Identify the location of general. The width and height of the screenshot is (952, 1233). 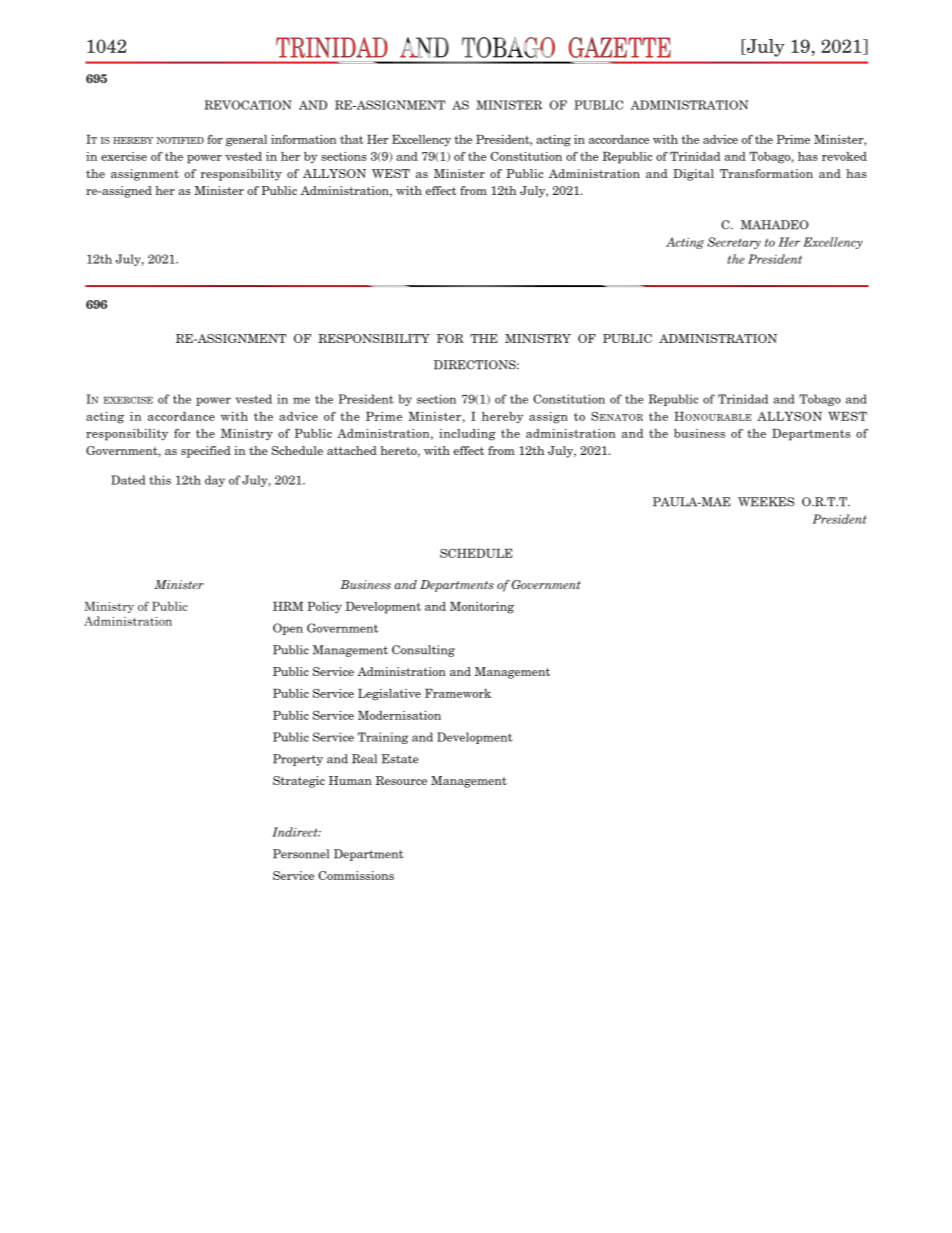
(246, 141).
